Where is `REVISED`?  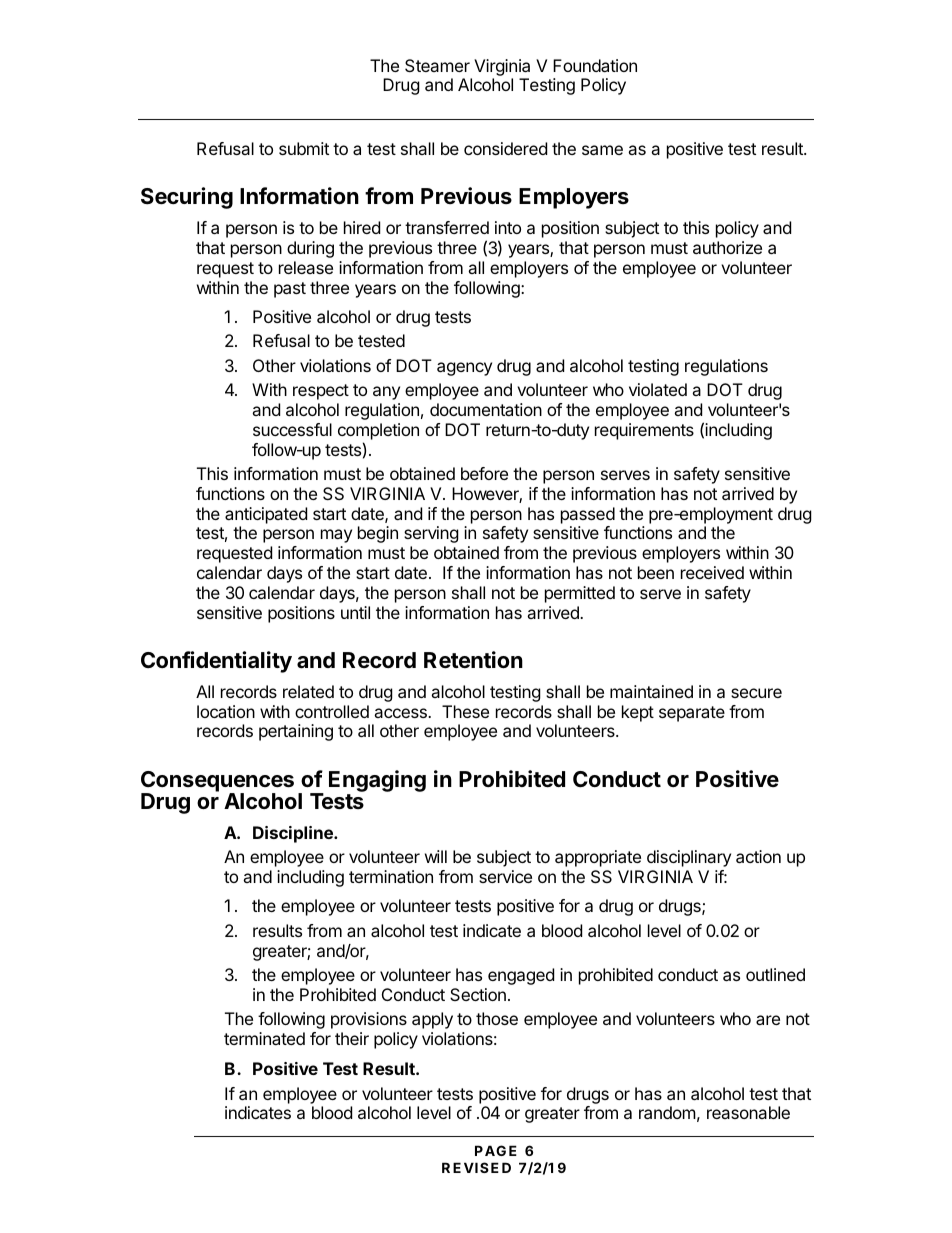
REVISED is located at coordinates (476, 1167).
